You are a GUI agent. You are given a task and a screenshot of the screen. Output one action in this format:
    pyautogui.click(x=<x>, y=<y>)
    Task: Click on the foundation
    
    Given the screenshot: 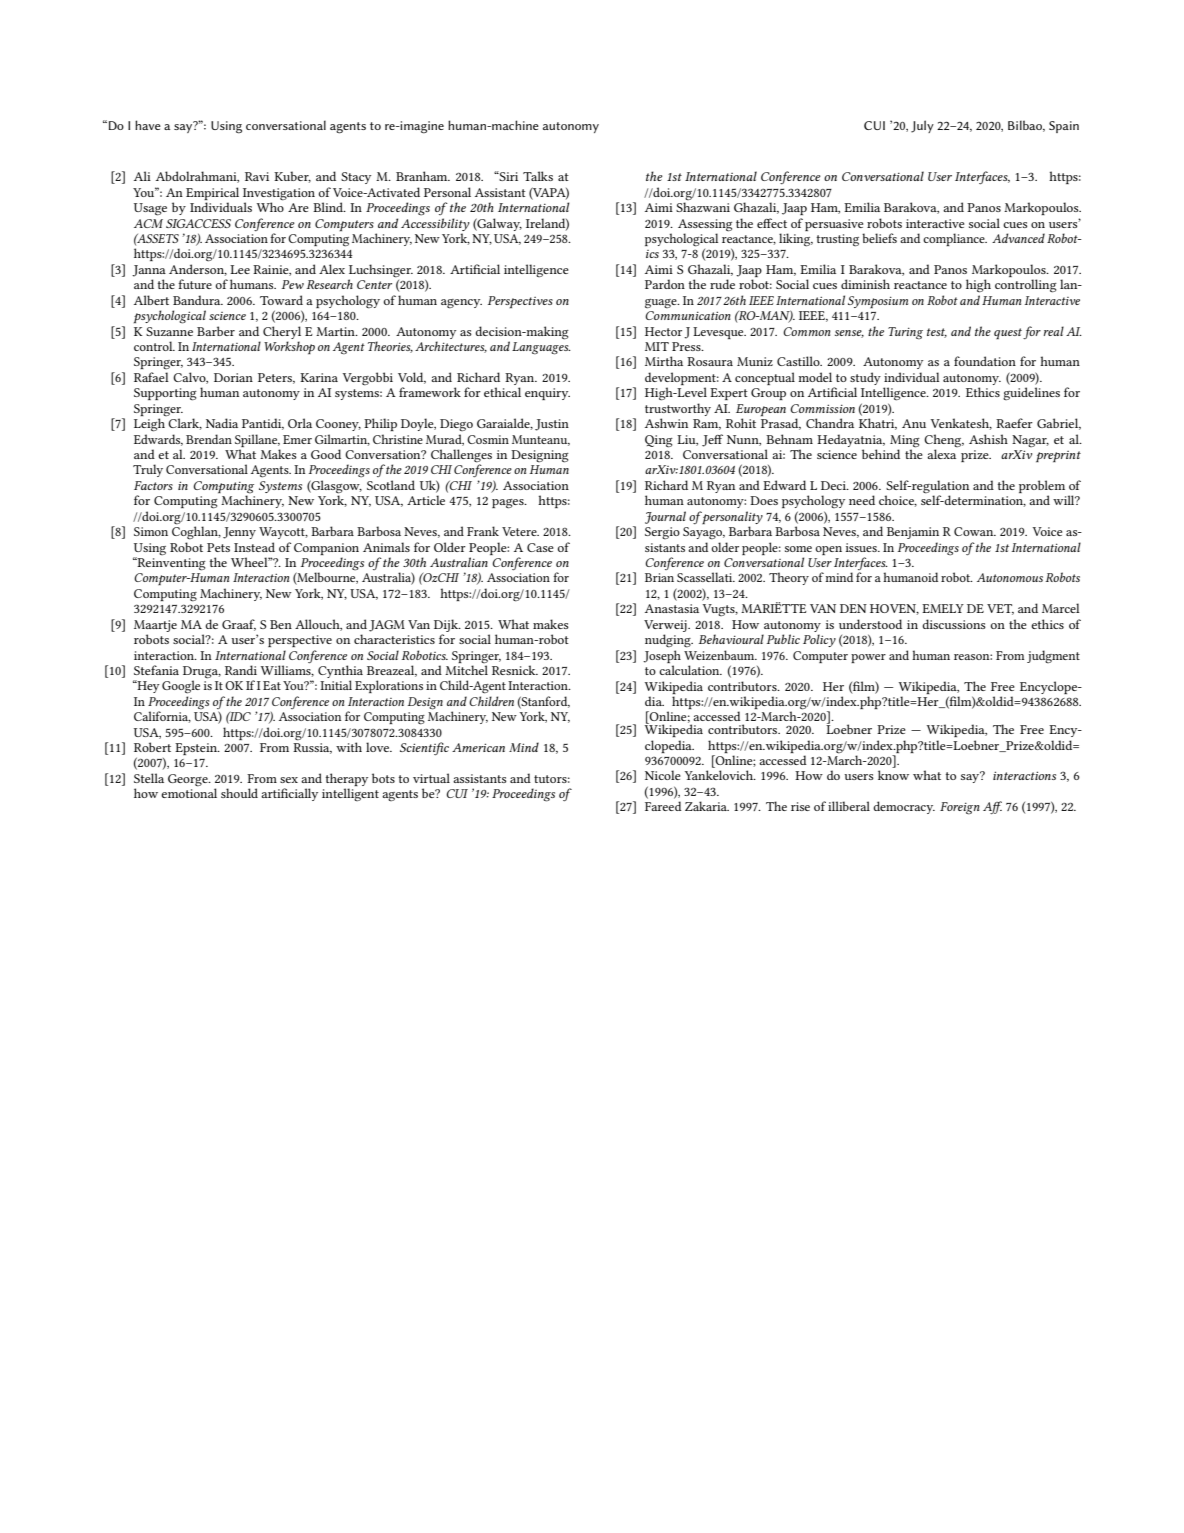 What is the action you would take?
    pyautogui.click(x=985, y=361)
